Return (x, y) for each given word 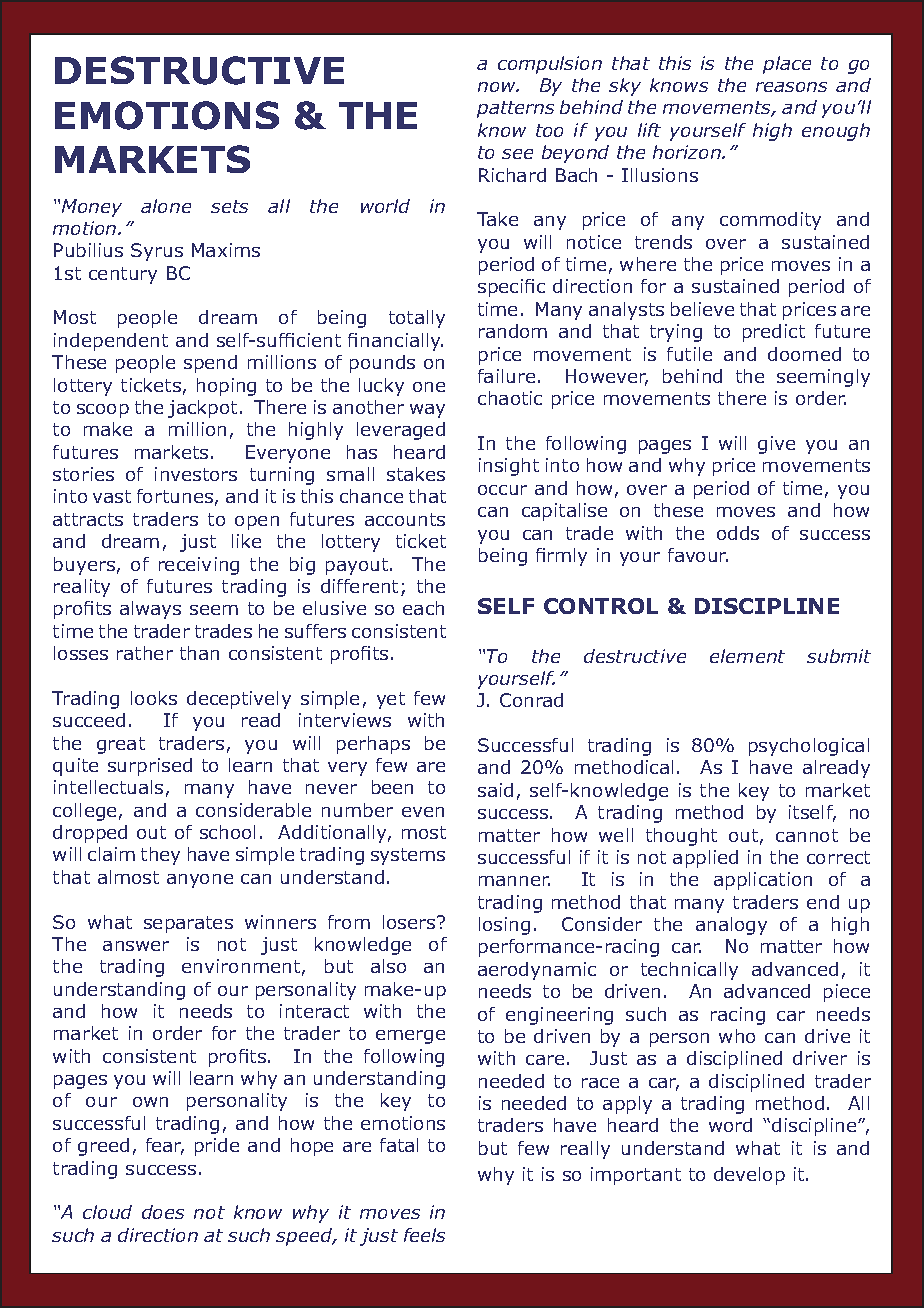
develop (749, 1176)
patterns (515, 109)
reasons (791, 87)
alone (166, 206)
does (163, 1212)
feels (424, 1235)
